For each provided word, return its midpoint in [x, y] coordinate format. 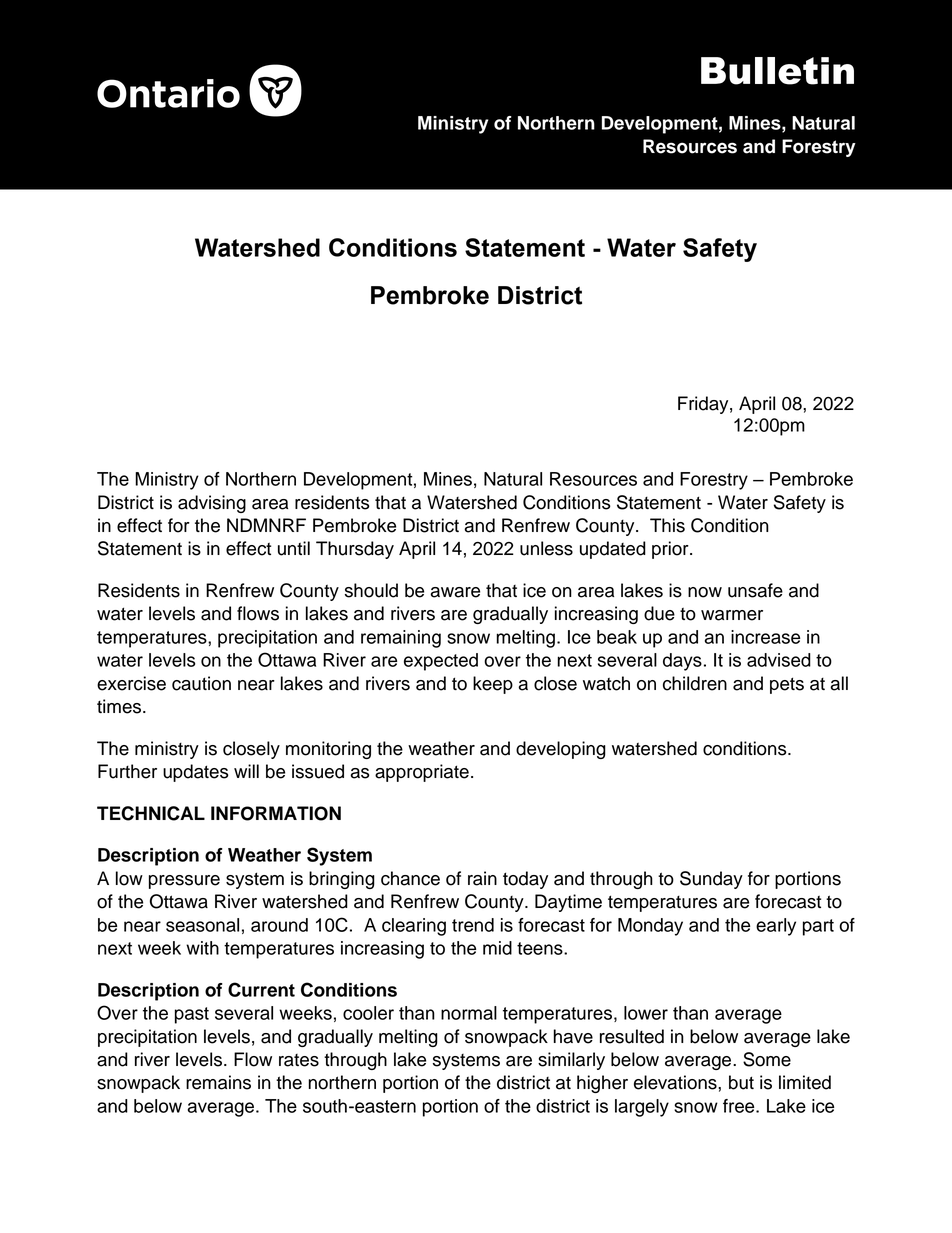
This [667, 525]
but [741, 1082]
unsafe [755, 590]
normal [469, 1013]
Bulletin [777, 71]
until [294, 548]
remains [218, 1082]
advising [212, 504]
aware [455, 592]
